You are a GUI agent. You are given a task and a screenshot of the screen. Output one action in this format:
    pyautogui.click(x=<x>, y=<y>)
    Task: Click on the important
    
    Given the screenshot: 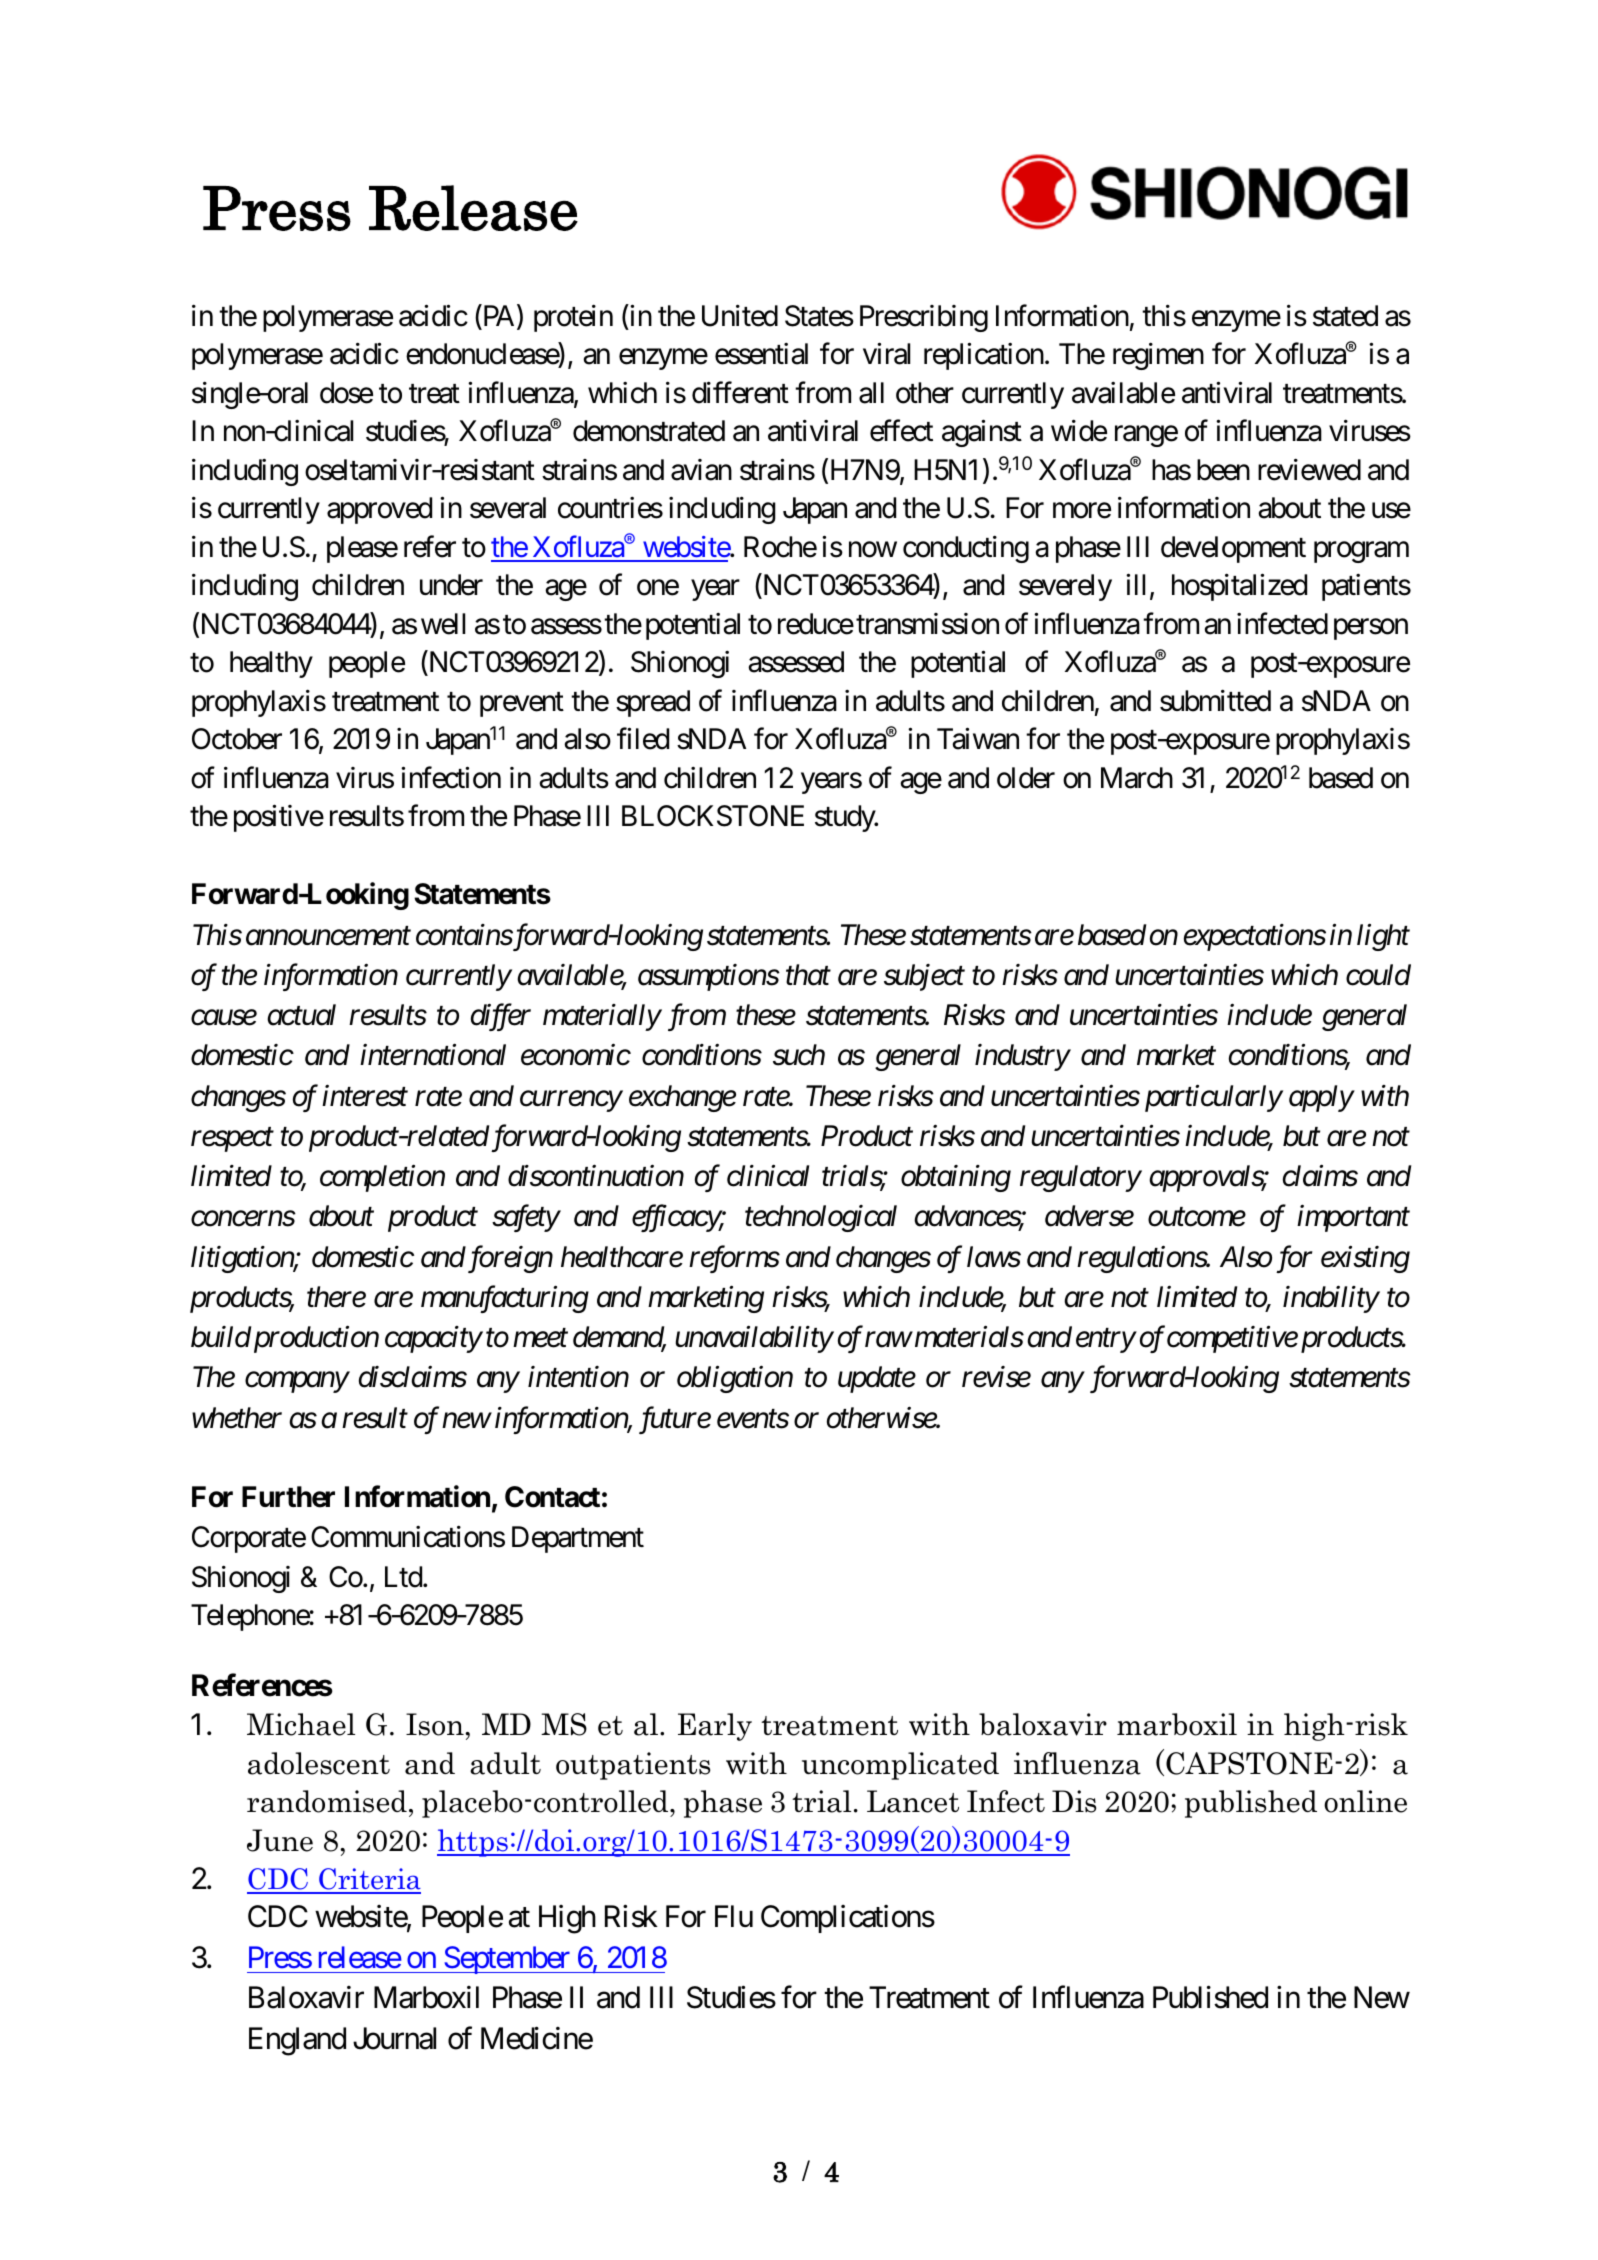 What is the action you would take?
    pyautogui.click(x=1353, y=1219)
